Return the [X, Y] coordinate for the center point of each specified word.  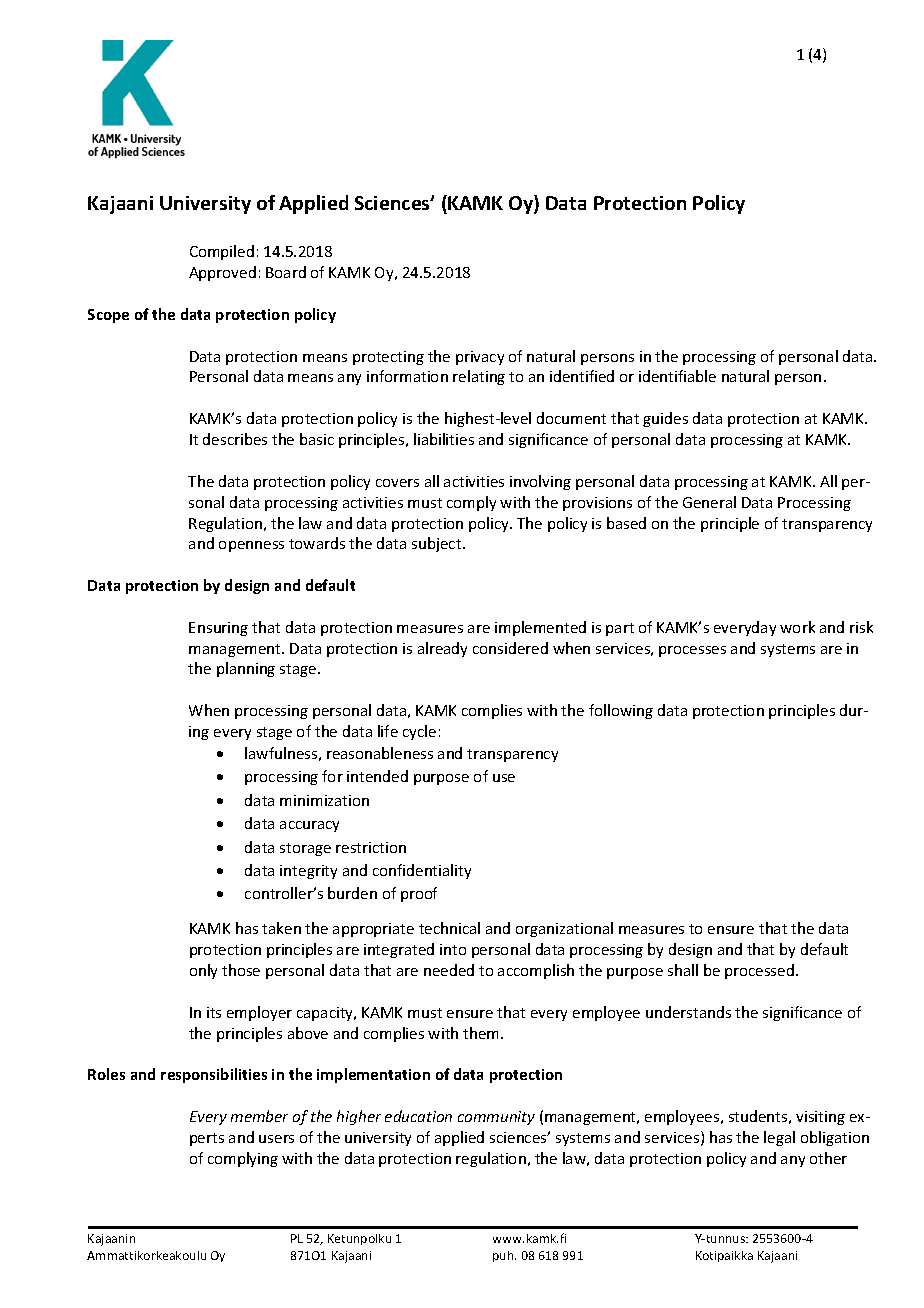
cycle [419, 732]
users [276, 1139]
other [828, 1158]
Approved [222, 273]
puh [504, 1256]
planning [246, 669]
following [621, 711]
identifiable [677, 376]
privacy [480, 358]
